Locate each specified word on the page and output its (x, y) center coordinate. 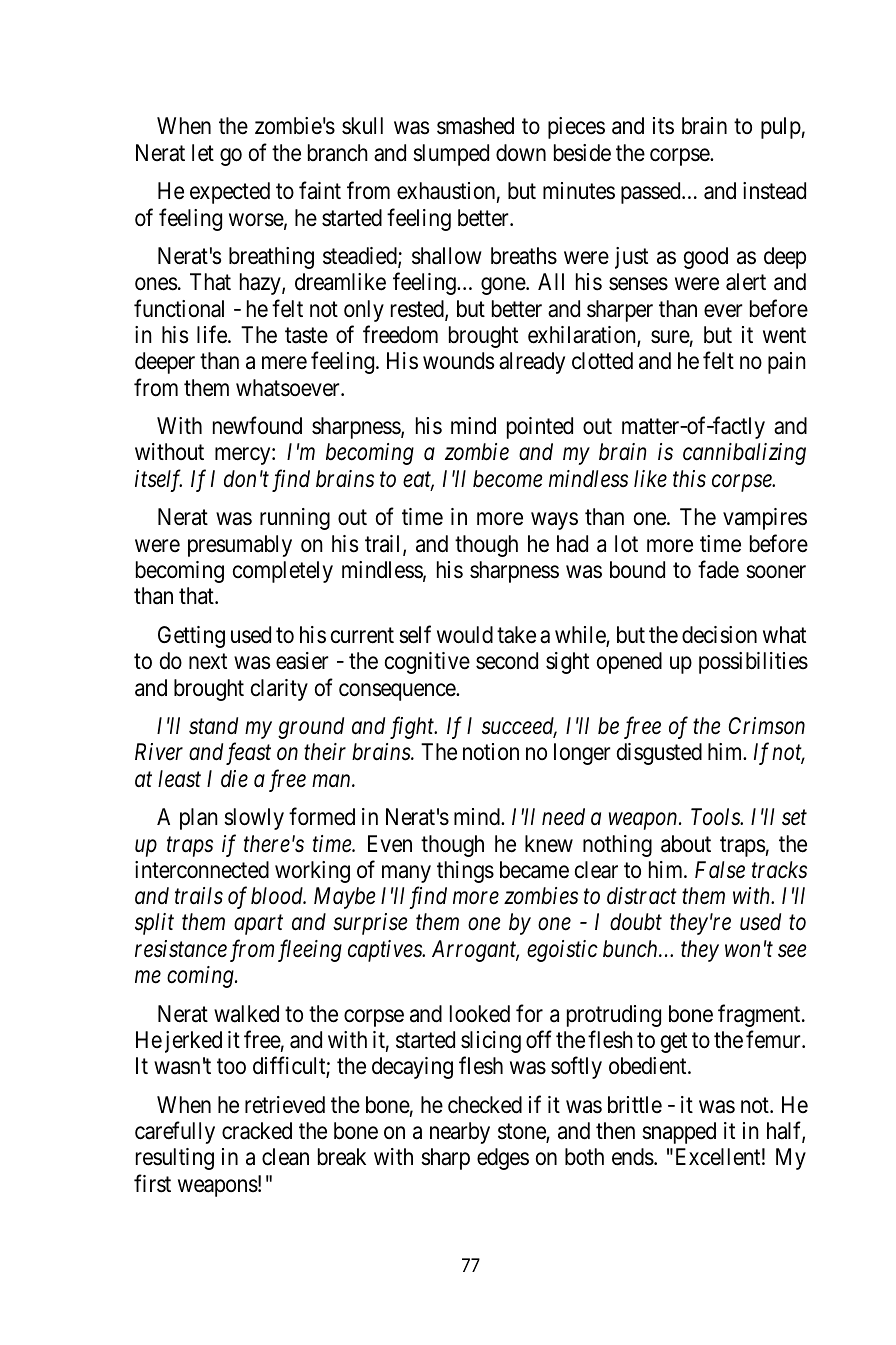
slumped (451, 155)
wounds (458, 361)
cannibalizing (744, 454)
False (720, 870)
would (465, 635)
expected (230, 193)
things (465, 872)
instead (774, 191)
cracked (257, 1131)
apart (258, 925)
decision (719, 635)
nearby (460, 1133)
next (208, 662)
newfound (257, 426)
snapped (679, 1133)
